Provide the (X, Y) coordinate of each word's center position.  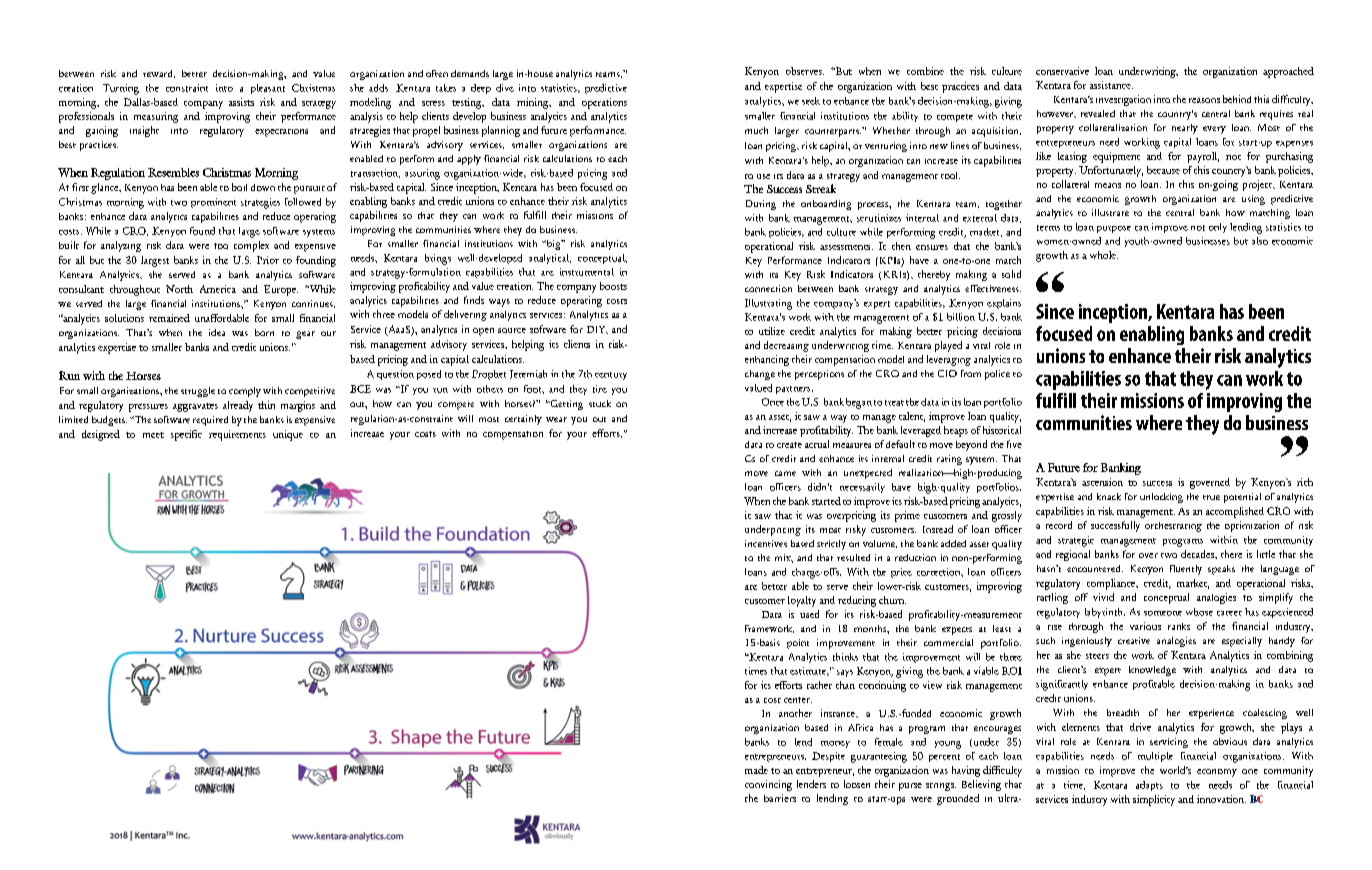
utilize (772, 331)
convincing (768, 785)
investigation (1123, 100)
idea (217, 332)
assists (241, 102)
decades (1198, 554)
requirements (237, 435)
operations (604, 103)
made (756, 770)
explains (1004, 304)
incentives (766, 543)
